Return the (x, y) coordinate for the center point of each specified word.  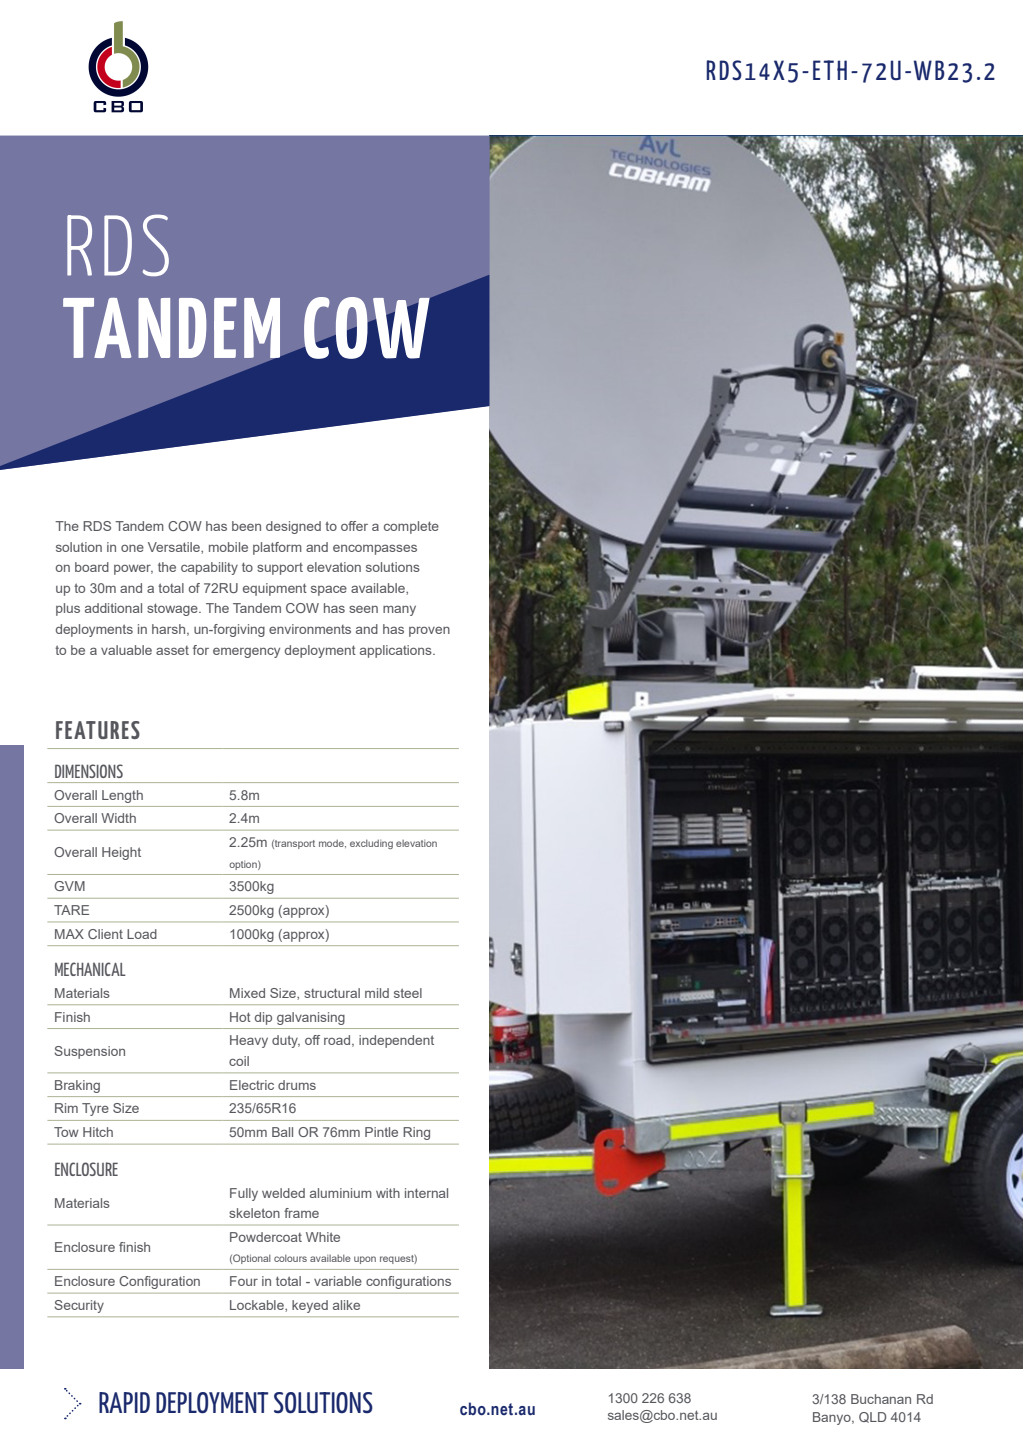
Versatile (175, 548)
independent (396, 1041)
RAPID (124, 1402)
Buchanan (881, 1399)
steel (408, 993)
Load (142, 934)
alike (346, 1305)
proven (429, 632)
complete (411, 527)
